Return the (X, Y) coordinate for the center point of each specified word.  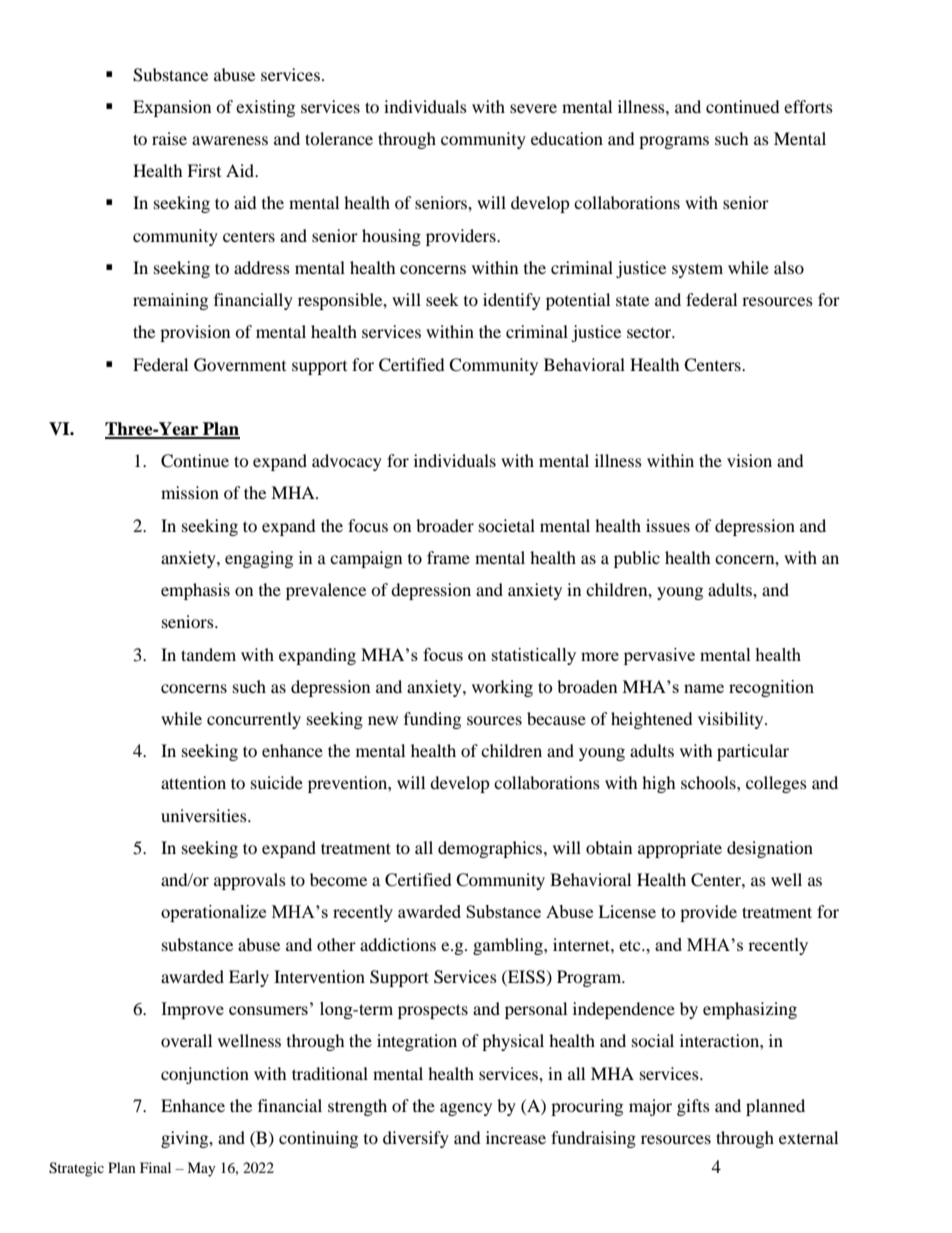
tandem (208, 654)
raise (169, 138)
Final (155, 1167)
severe (533, 108)
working (502, 688)
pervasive (659, 656)
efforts (808, 106)
